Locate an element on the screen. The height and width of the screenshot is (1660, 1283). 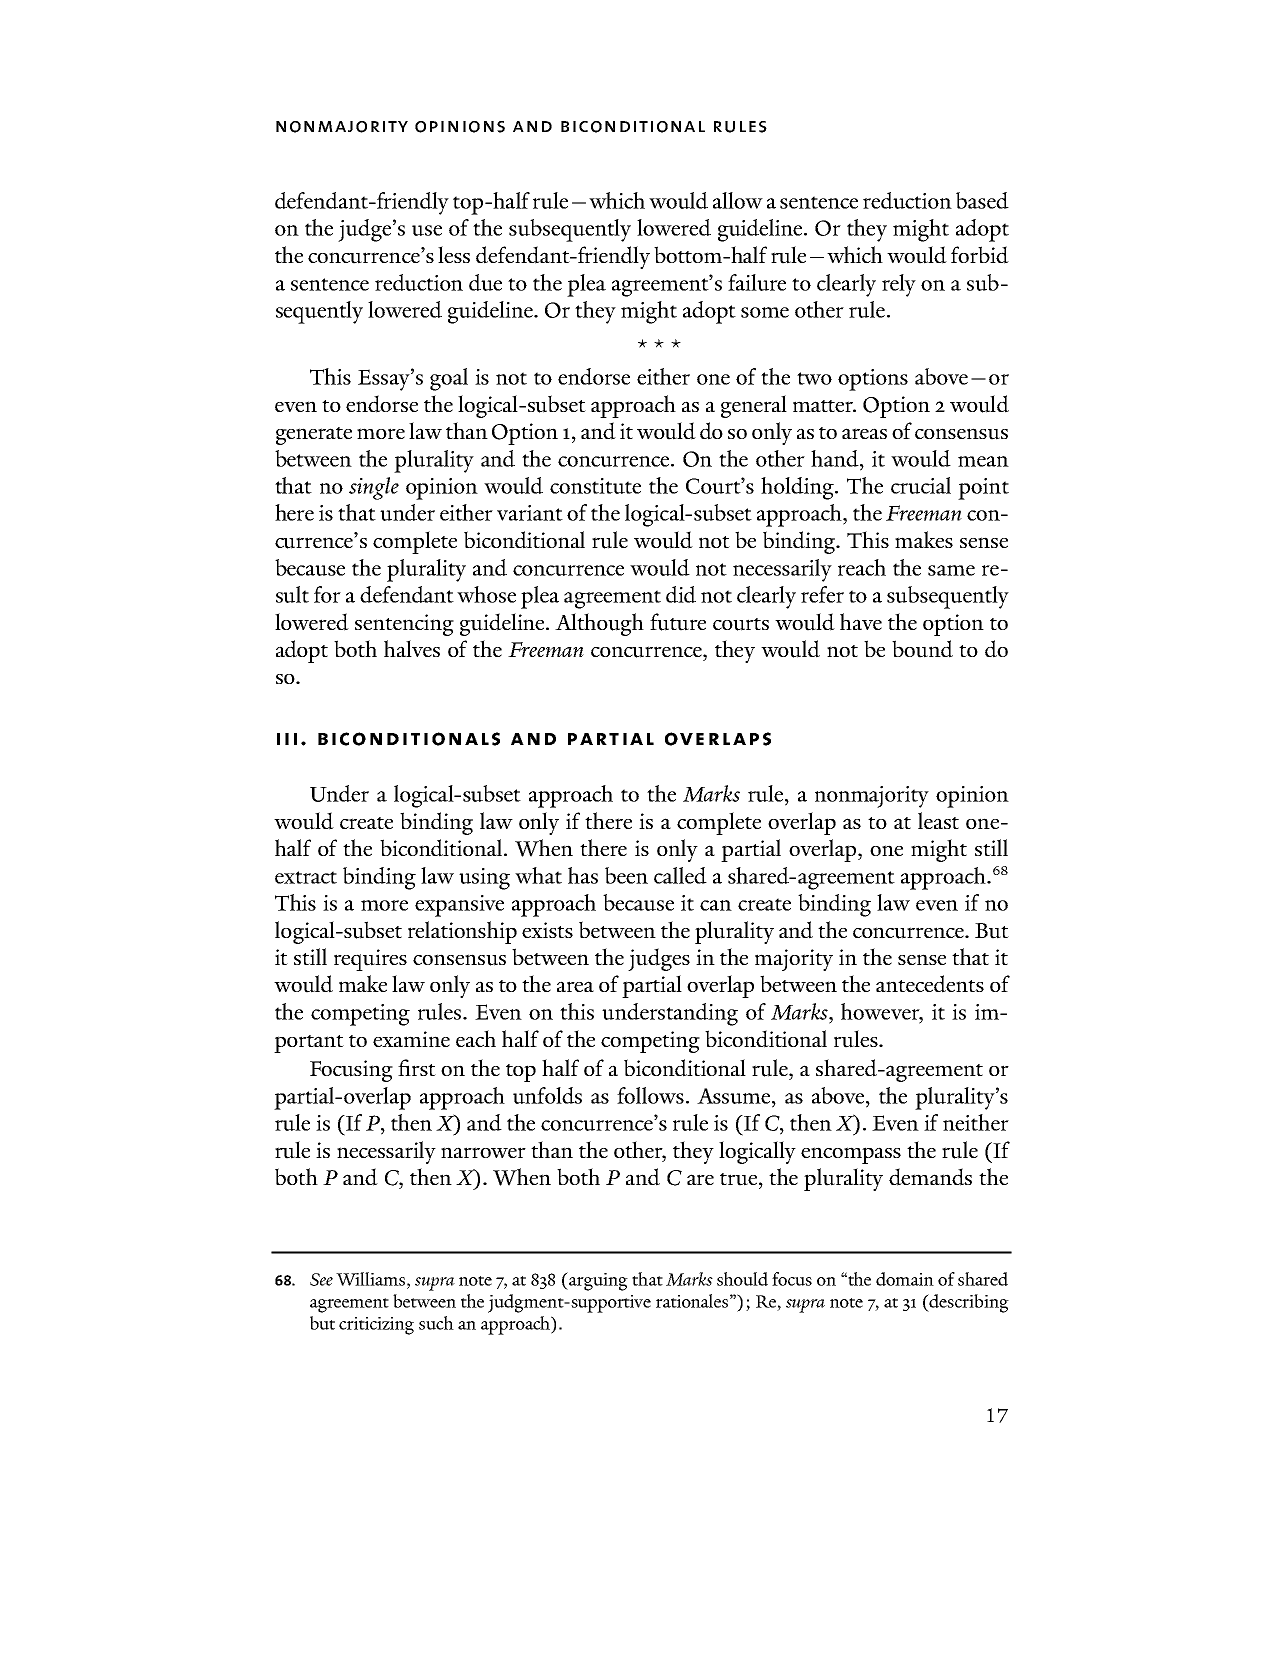
been is located at coordinates (626, 875).
